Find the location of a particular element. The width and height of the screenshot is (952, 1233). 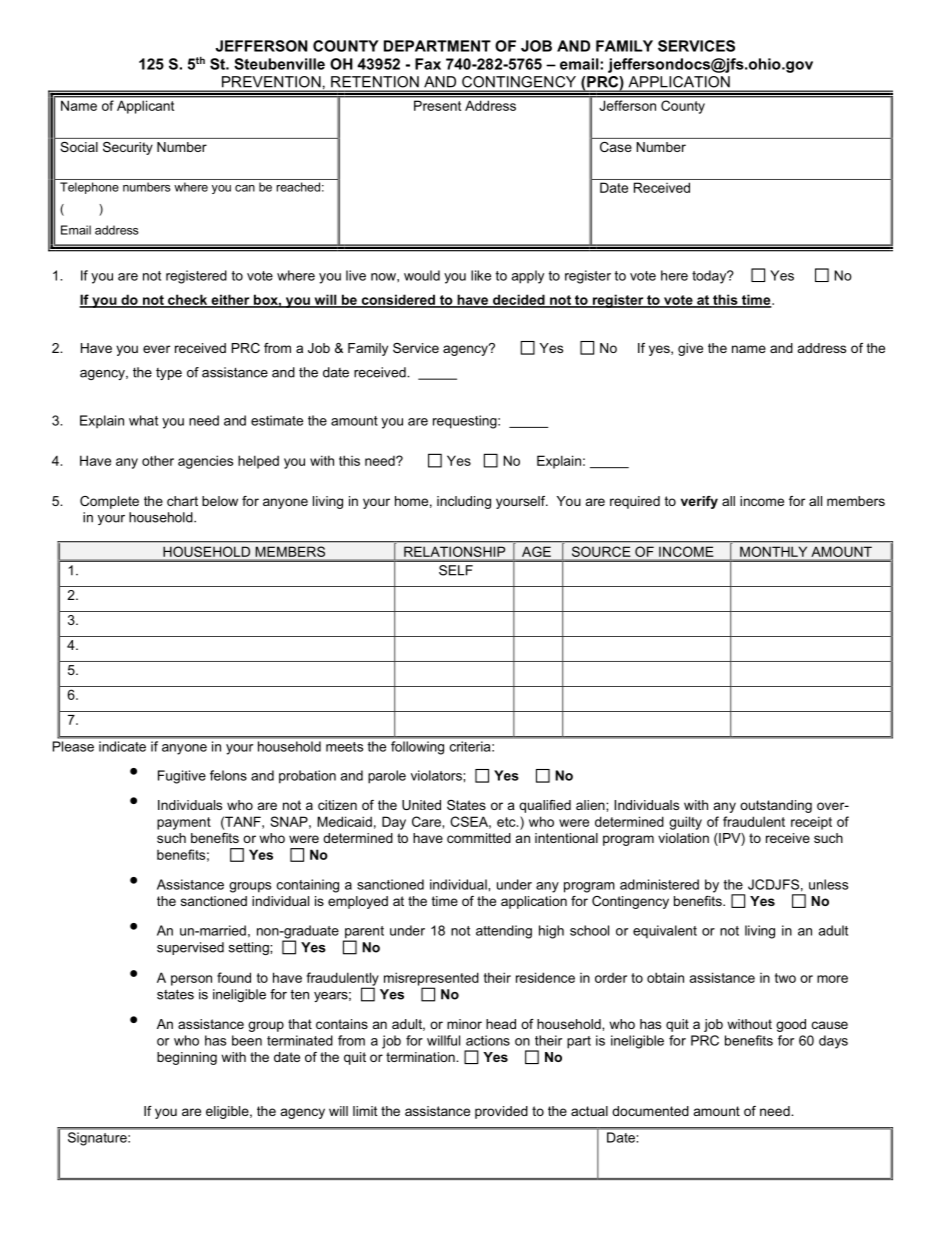

Applicant is located at coordinates (145, 107).
